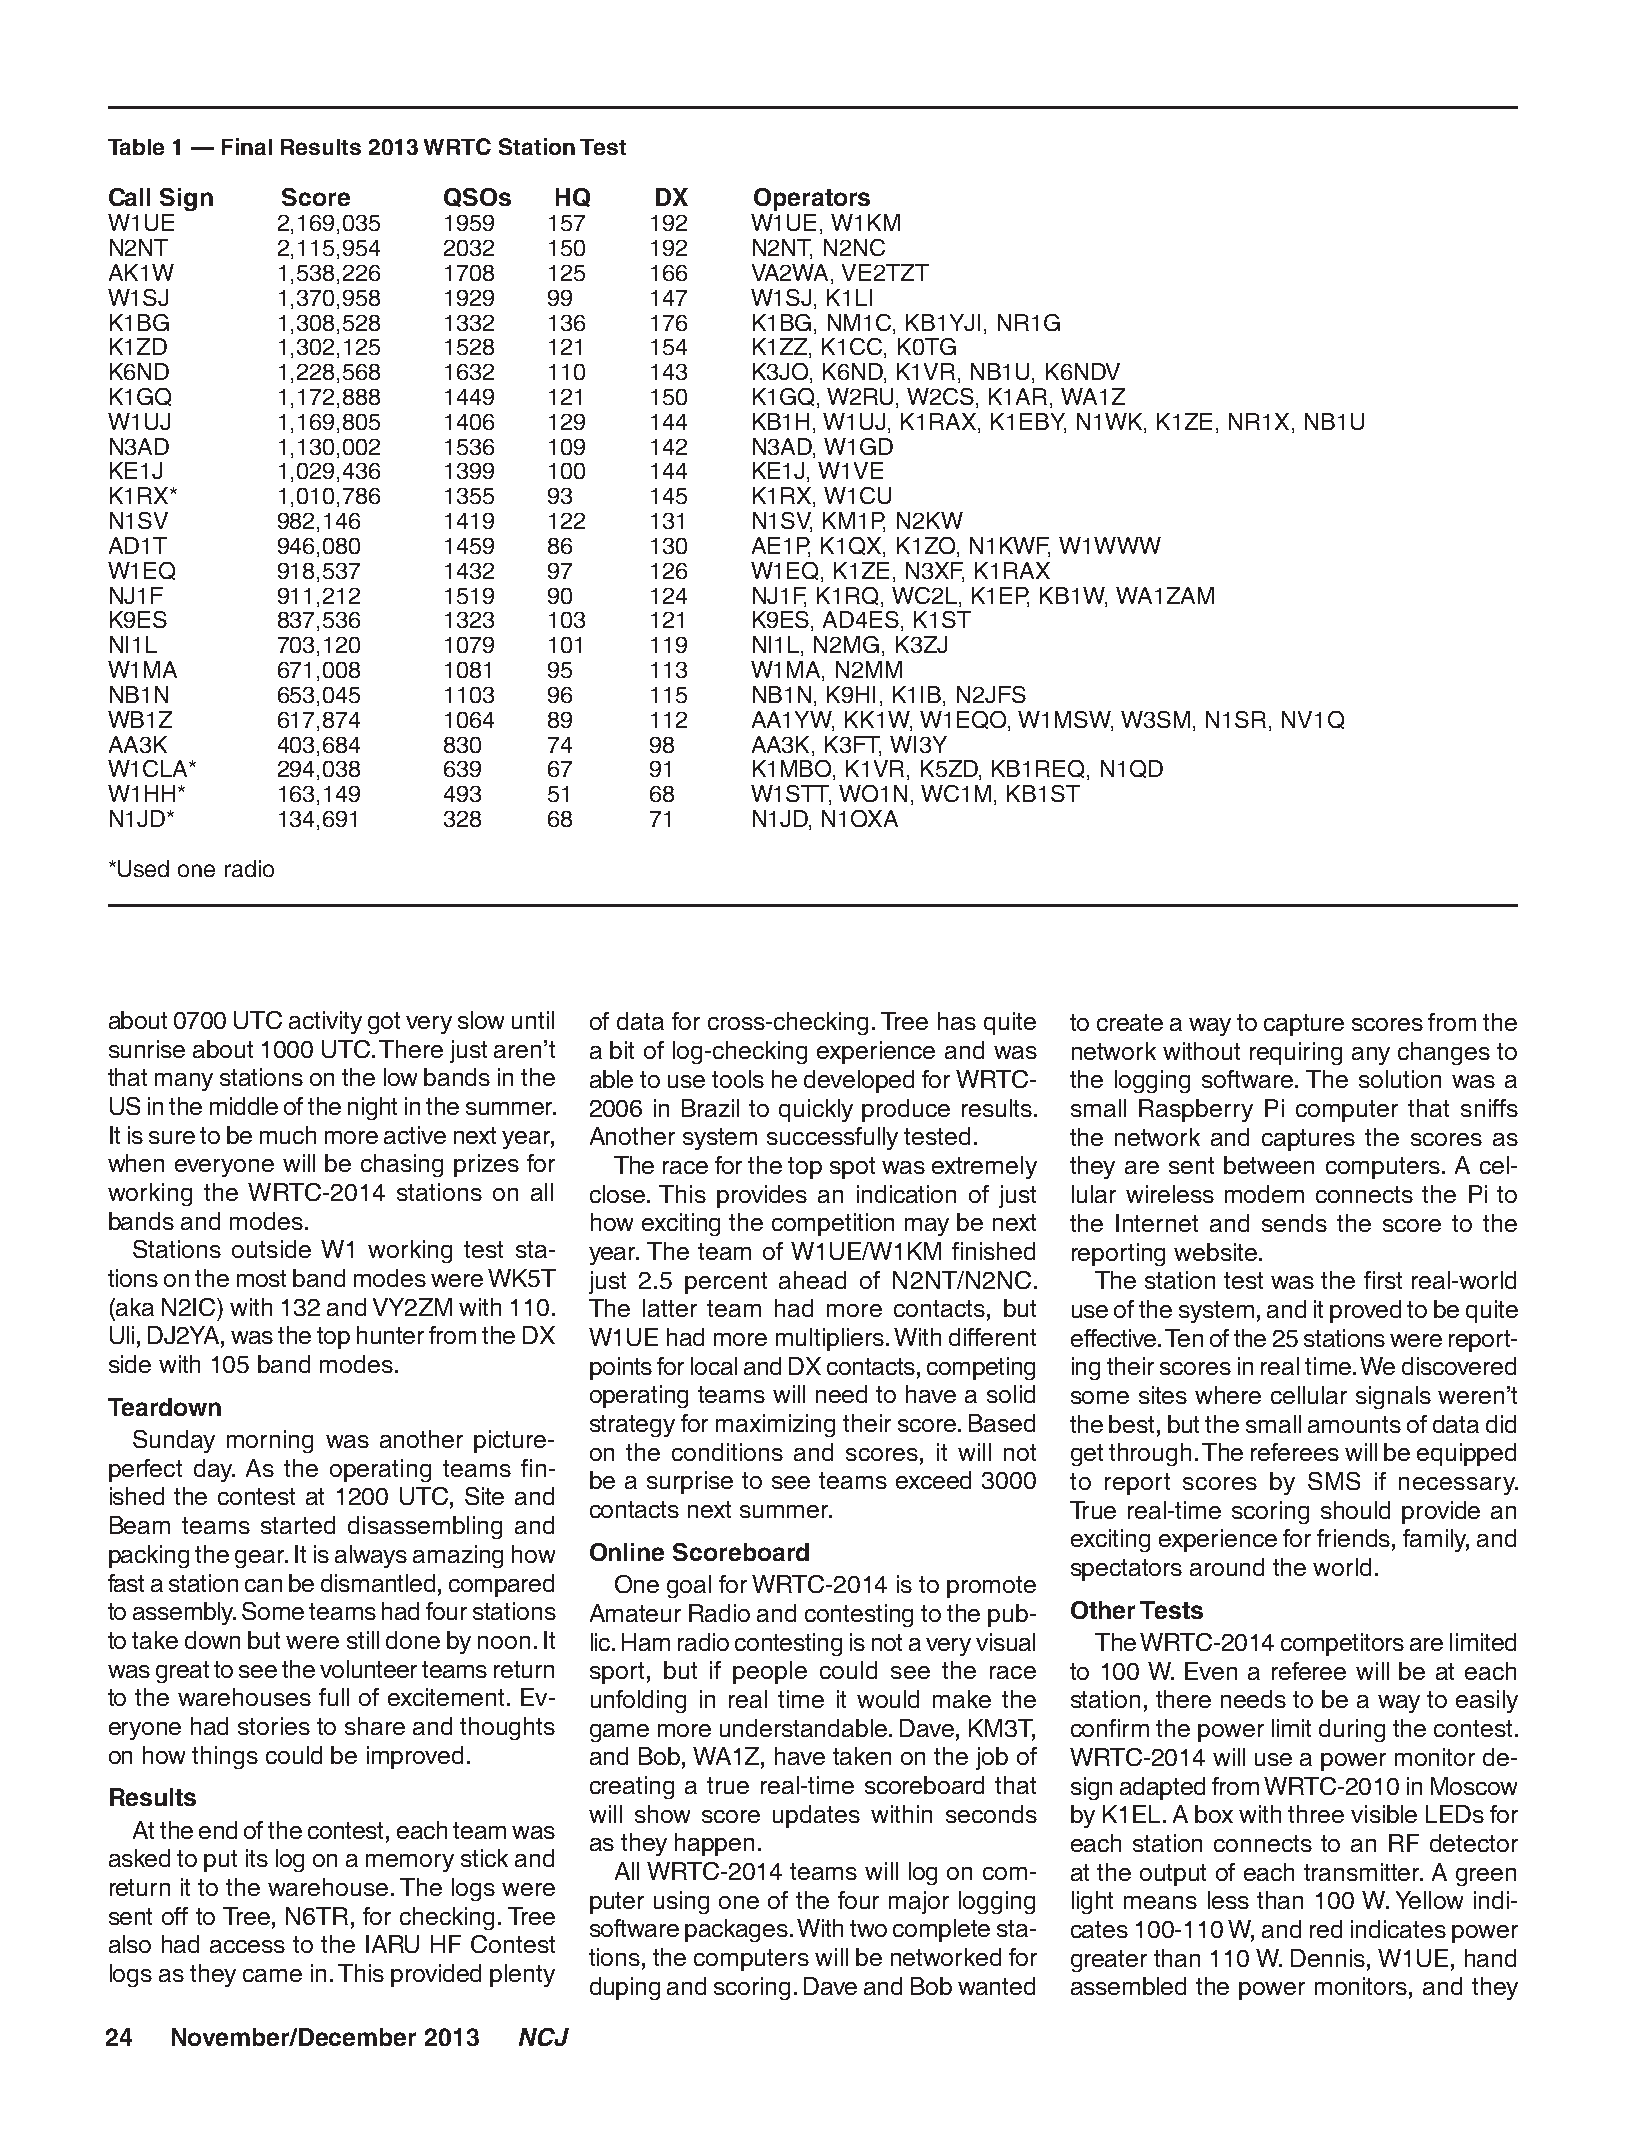 This screenshot has width=1626, height=2135. Describe the element at coordinates (859, 1081) in the screenshot. I see `developed` at that location.
